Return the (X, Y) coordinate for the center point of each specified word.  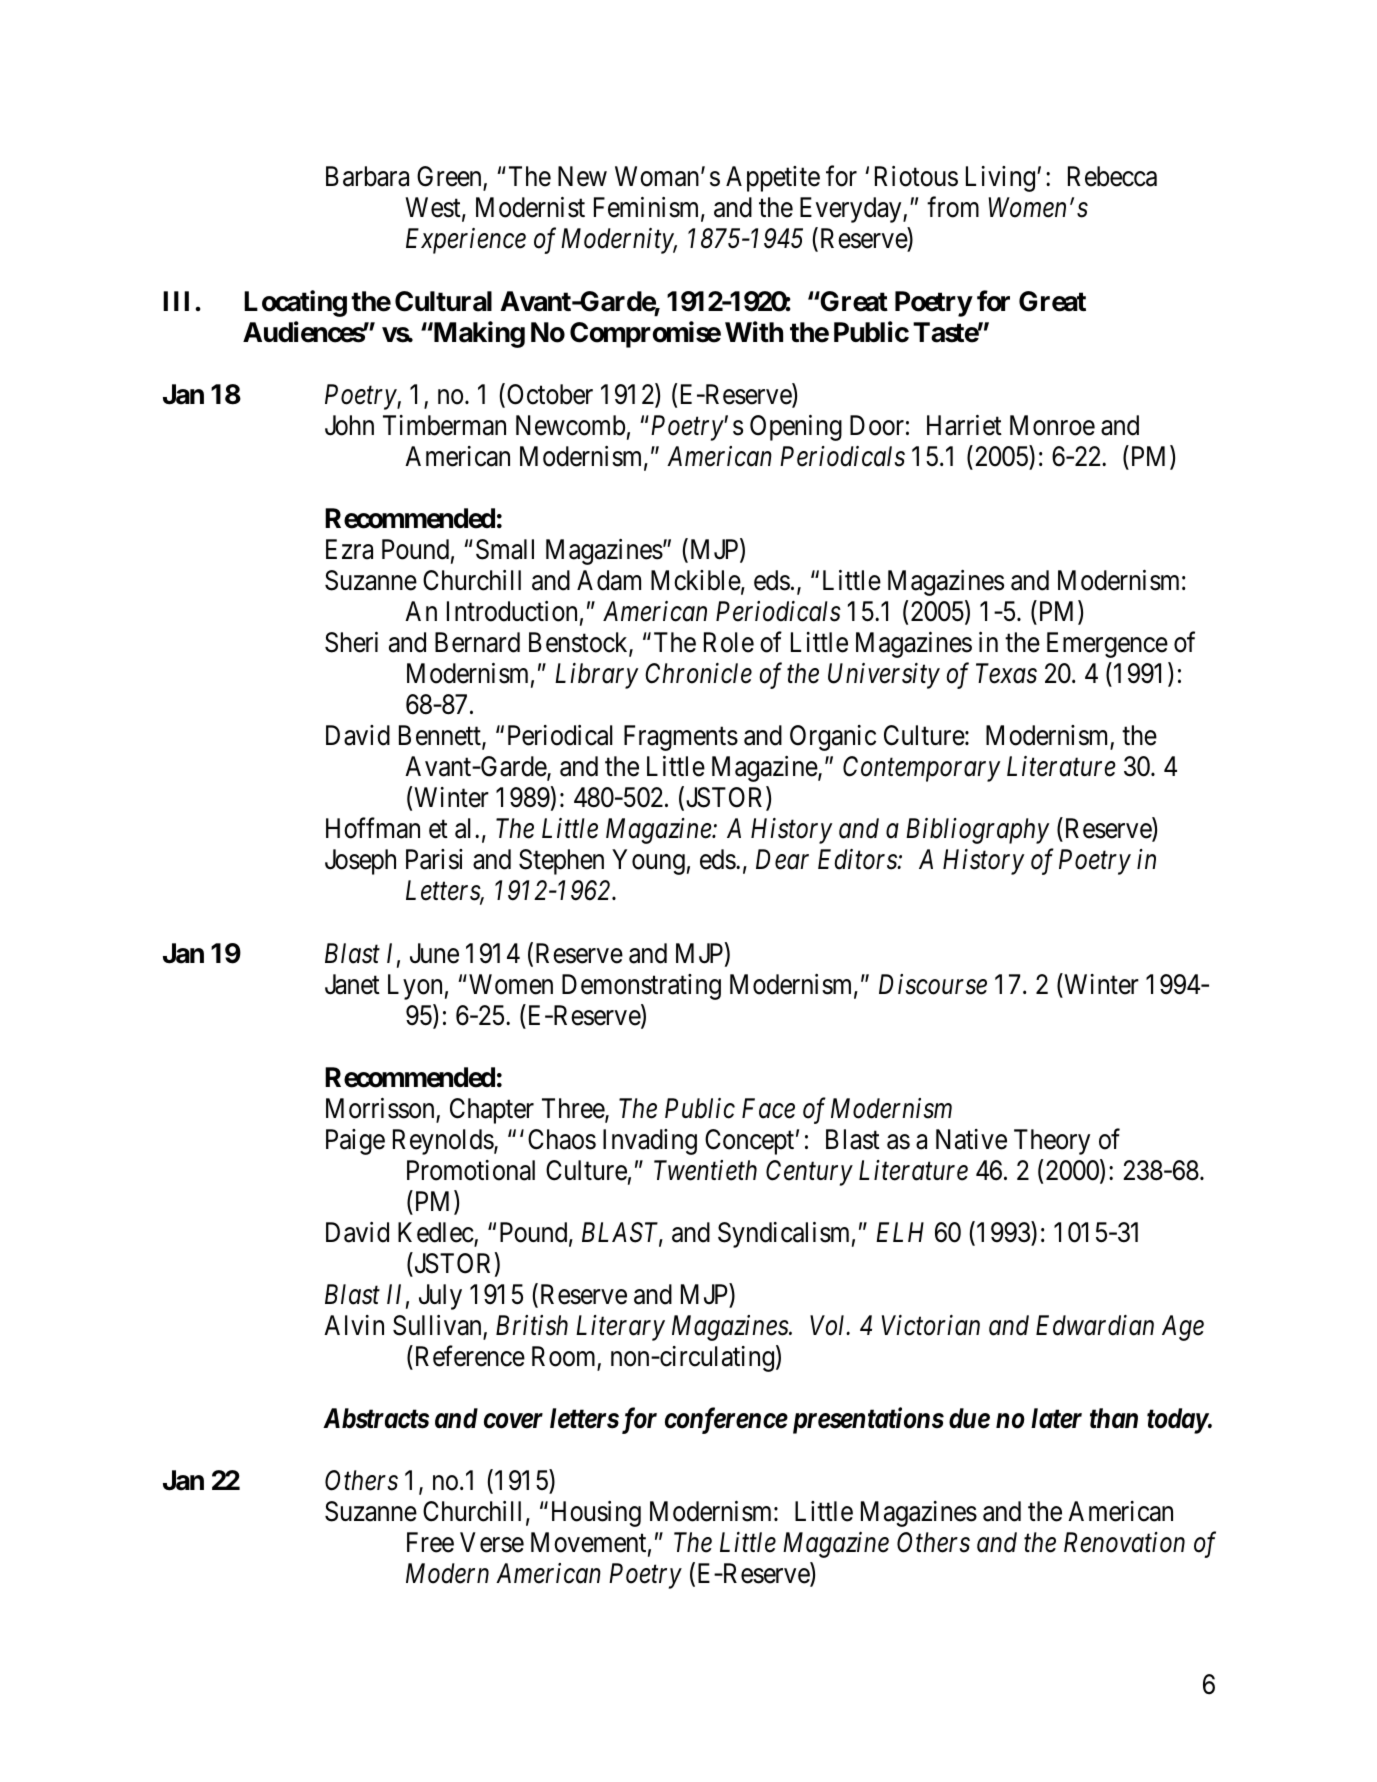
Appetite (773, 179)
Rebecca (1112, 176)
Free (430, 1543)
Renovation (1124, 1543)
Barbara (367, 176)
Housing (596, 1514)
